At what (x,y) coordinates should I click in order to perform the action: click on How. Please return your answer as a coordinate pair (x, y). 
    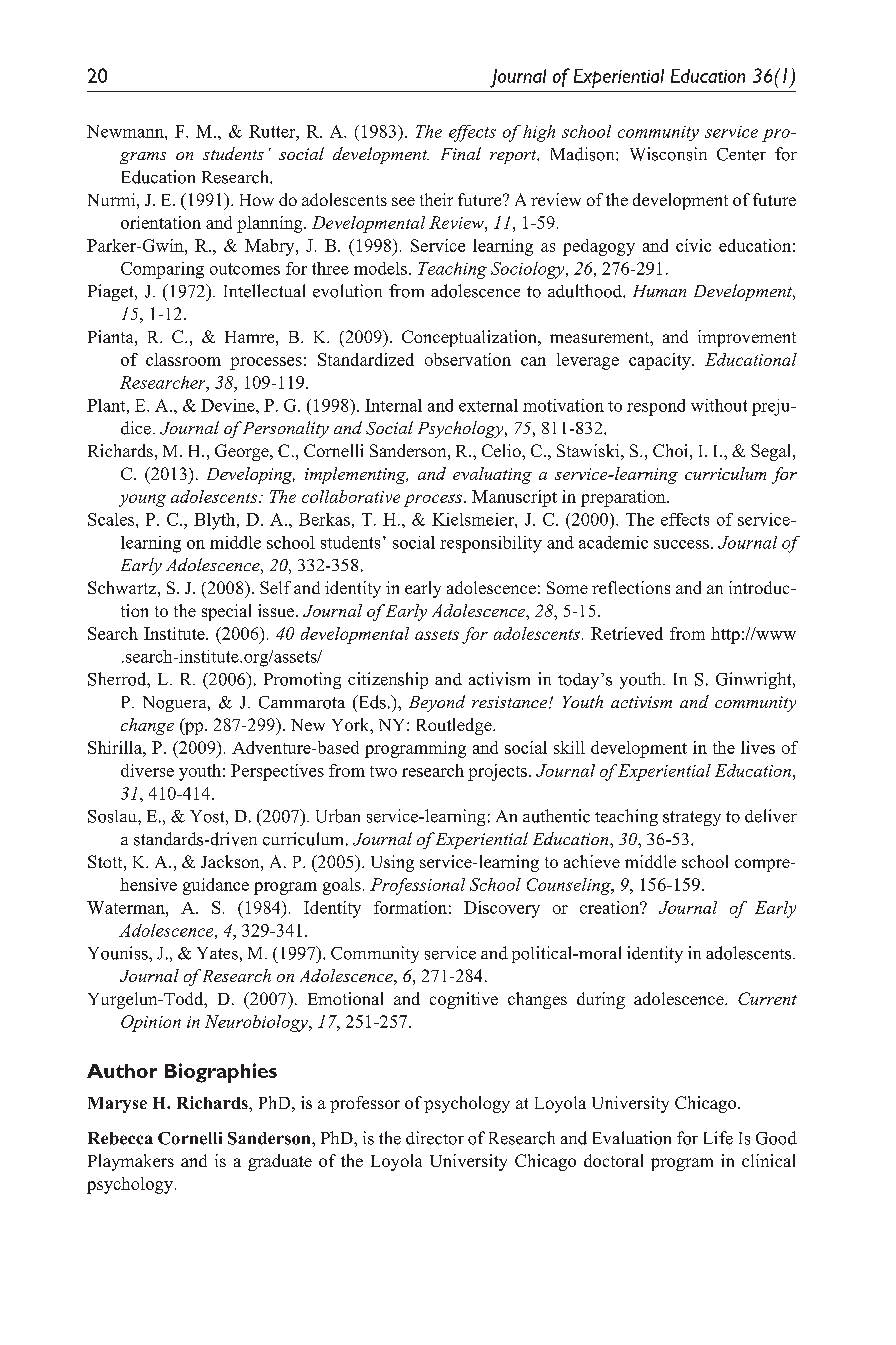
    Looking at the image, I should click on (257, 200).
